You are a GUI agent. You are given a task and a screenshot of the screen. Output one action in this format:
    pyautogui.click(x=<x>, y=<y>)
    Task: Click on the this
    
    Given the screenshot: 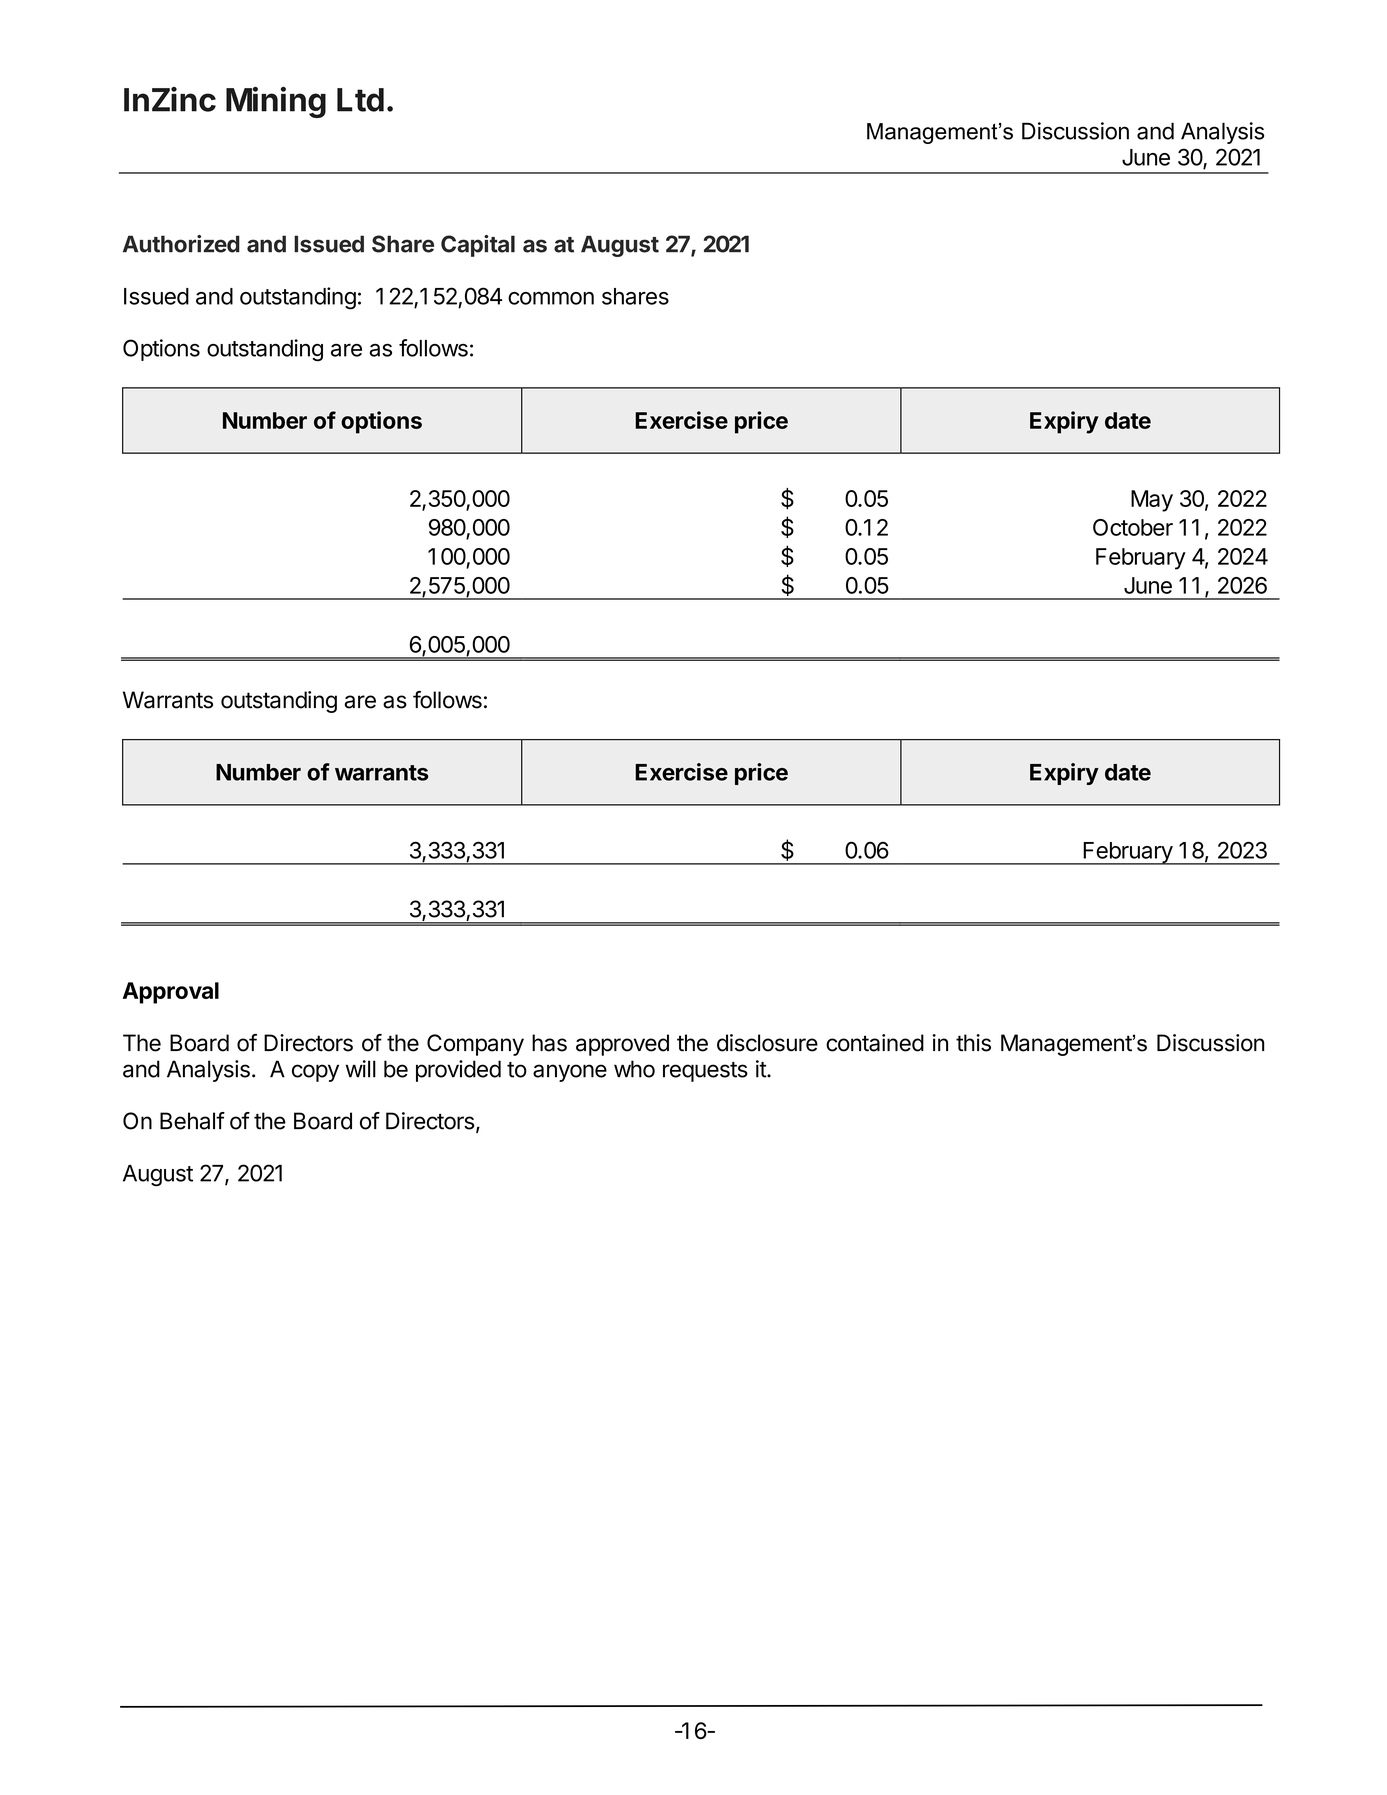 What is the action you would take?
    pyautogui.click(x=973, y=1043)
